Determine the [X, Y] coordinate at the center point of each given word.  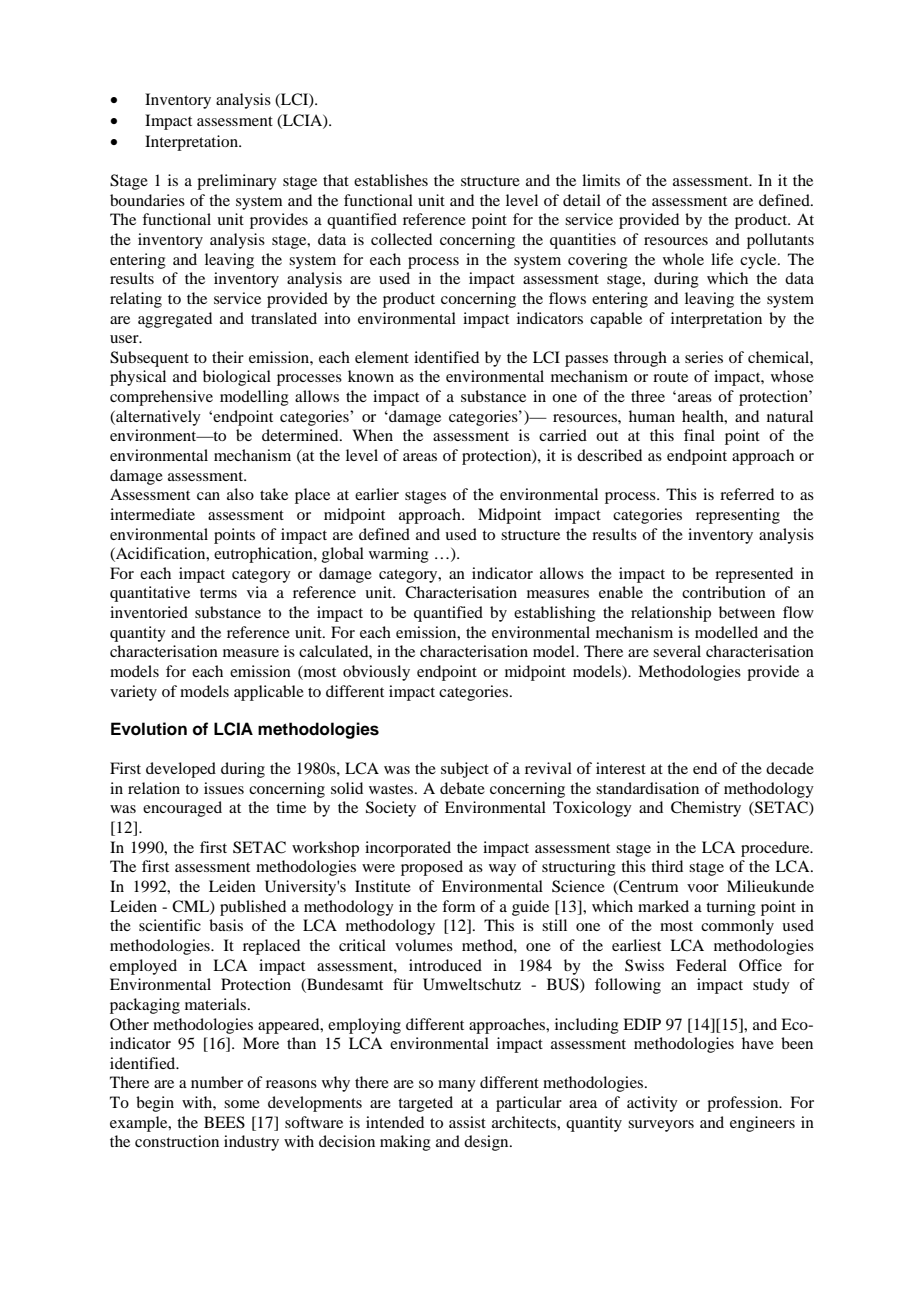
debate [462, 788]
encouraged [182, 809]
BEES [224, 1122]
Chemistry [706, 809]
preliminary [237, 182]
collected [401, 239]
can [208, 496]
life [722, 259]
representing [738, 516]
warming [399, 555]
